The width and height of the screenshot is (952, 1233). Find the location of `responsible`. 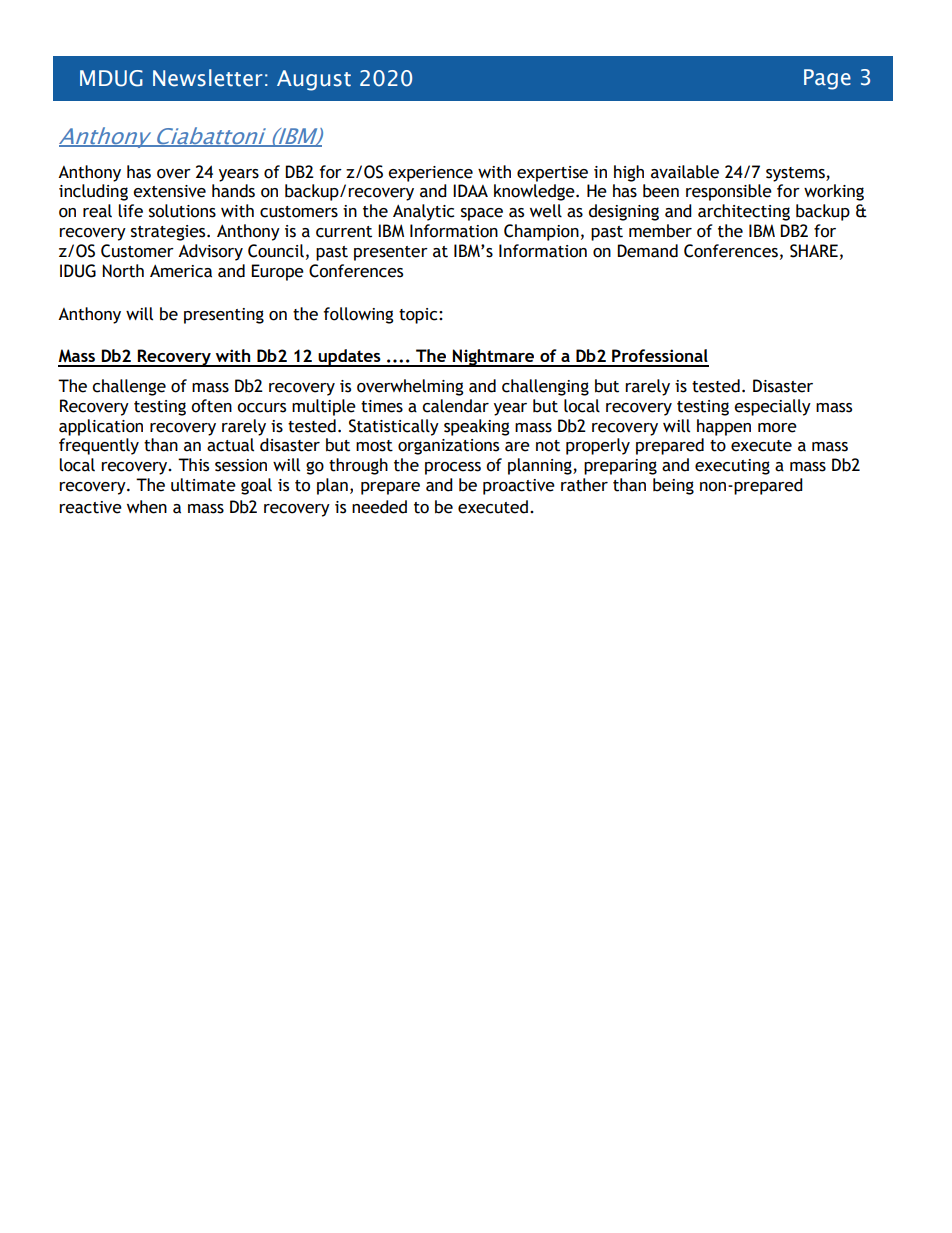

responsible is located at coordinates (729, 192).
